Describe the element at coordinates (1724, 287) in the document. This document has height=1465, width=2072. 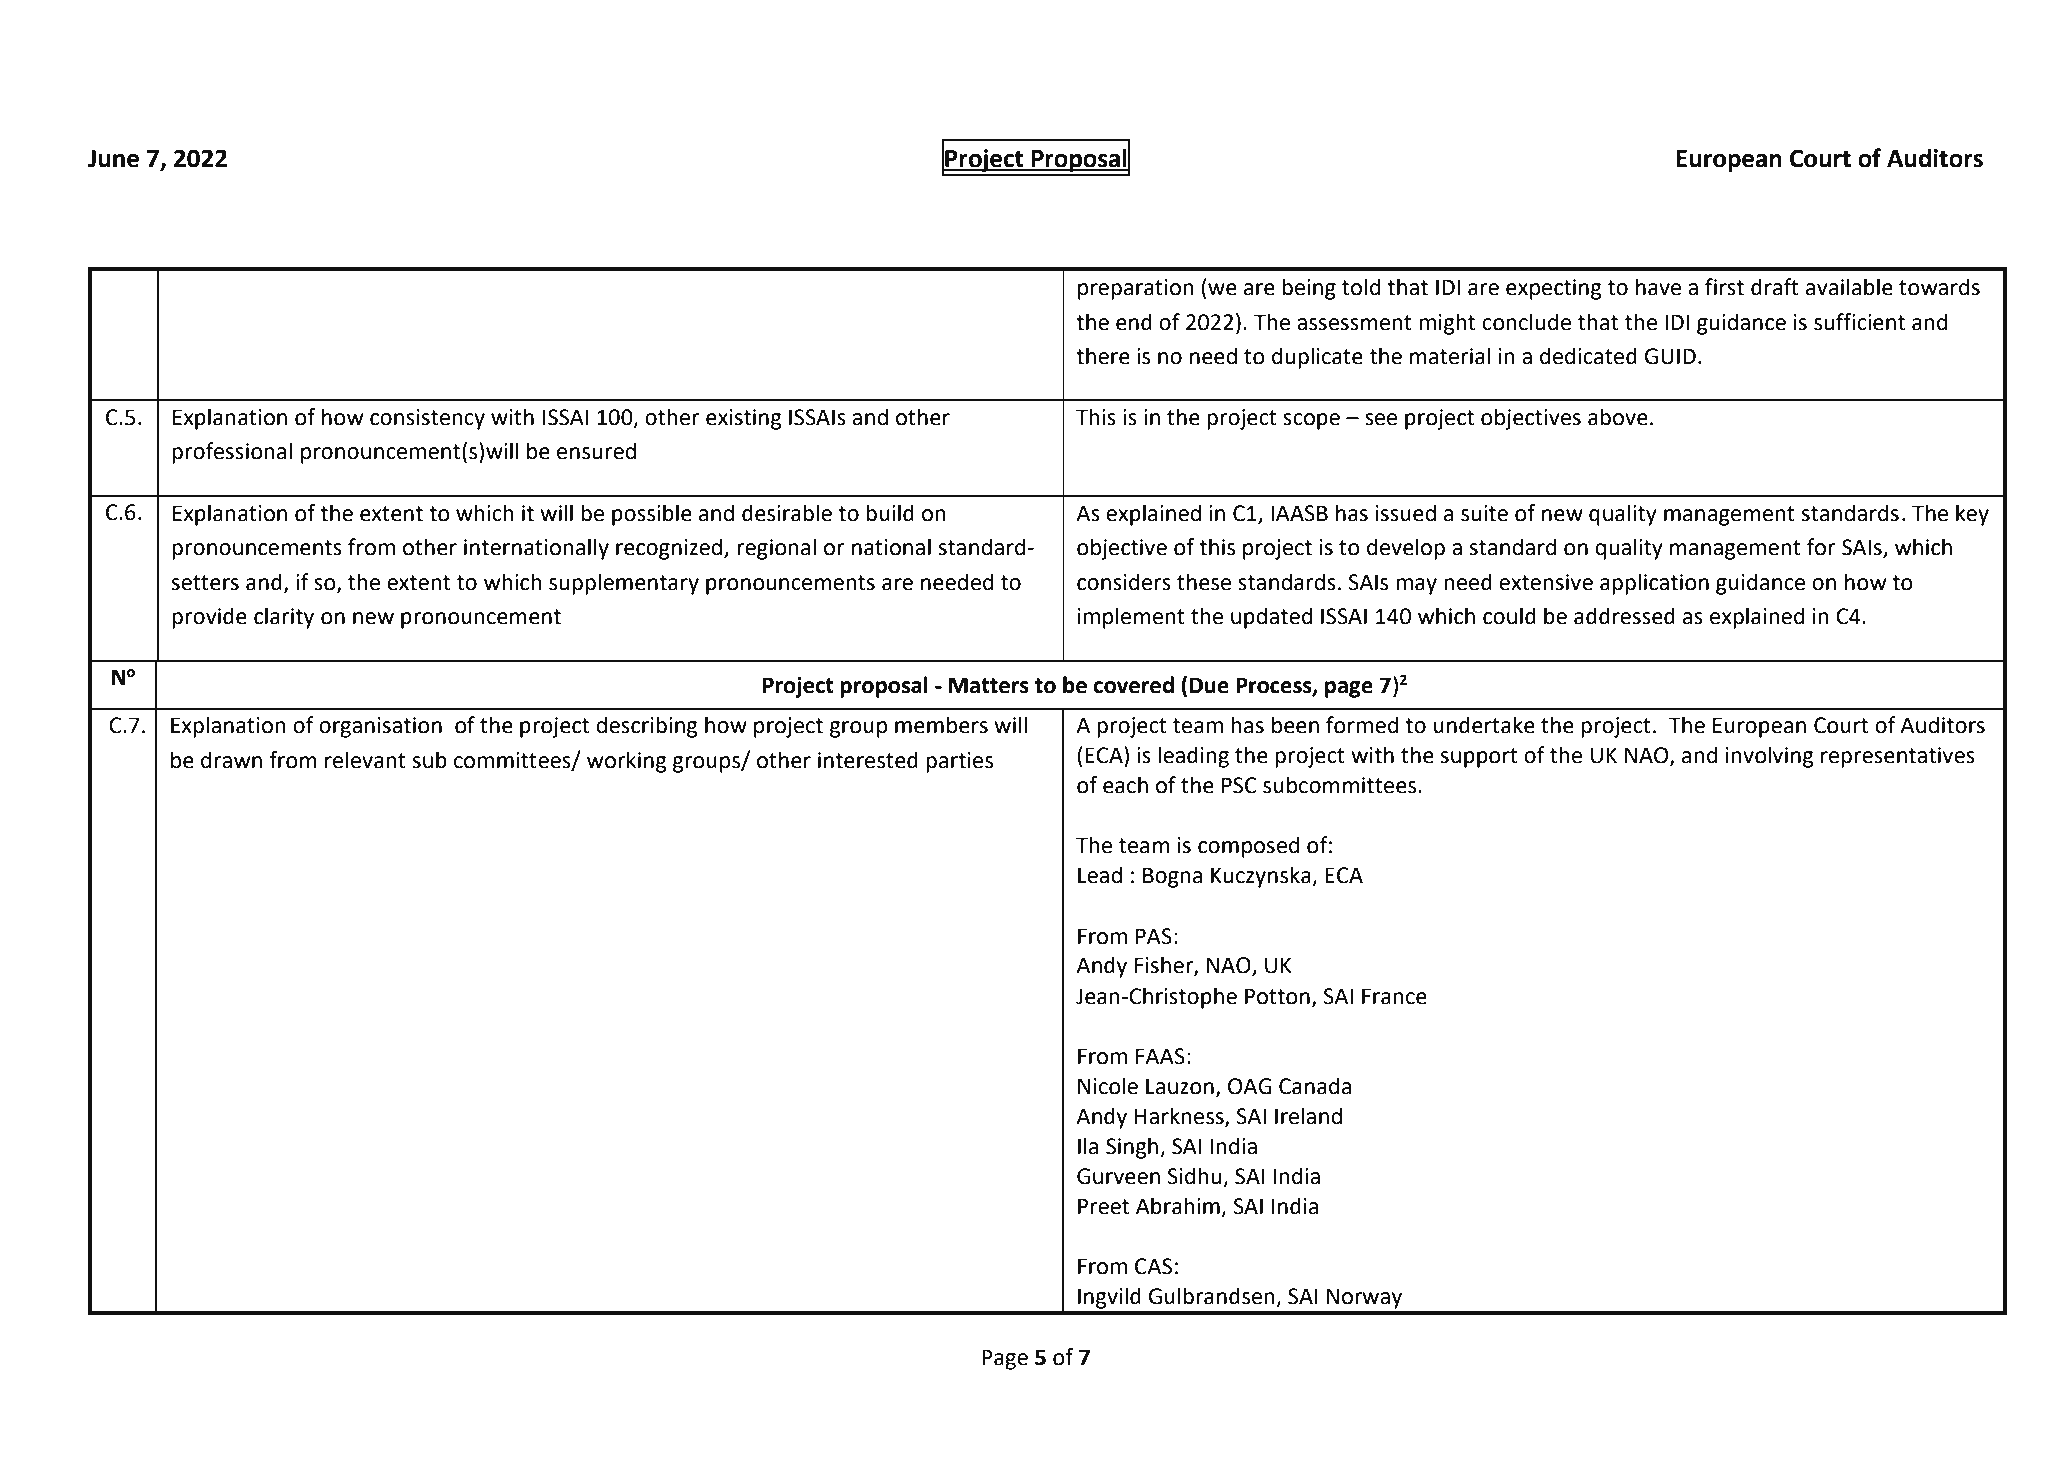
I see `first` at that location.
